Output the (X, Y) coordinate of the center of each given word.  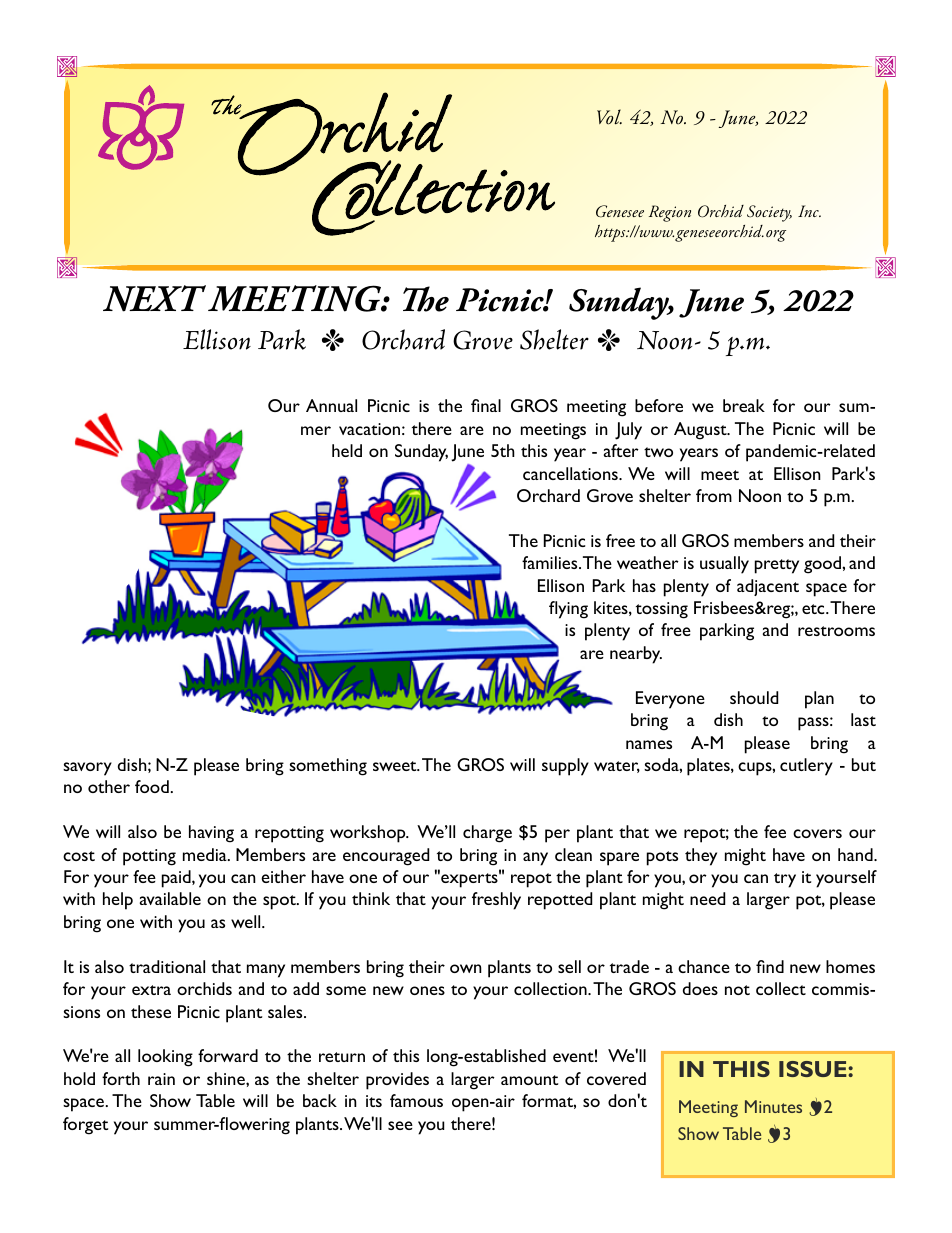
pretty (777, 566)
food (152, 786)
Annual (331, 405)
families (551, 562)
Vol (609, 117)
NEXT (154, 298)
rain (161, 1079)
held (347, 450)
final (486, 405)
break (744, 405)
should (754, 697)
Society (769, 213)
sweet (396, 766)
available (170, 898)
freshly (496, 901)
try (785, 880)
